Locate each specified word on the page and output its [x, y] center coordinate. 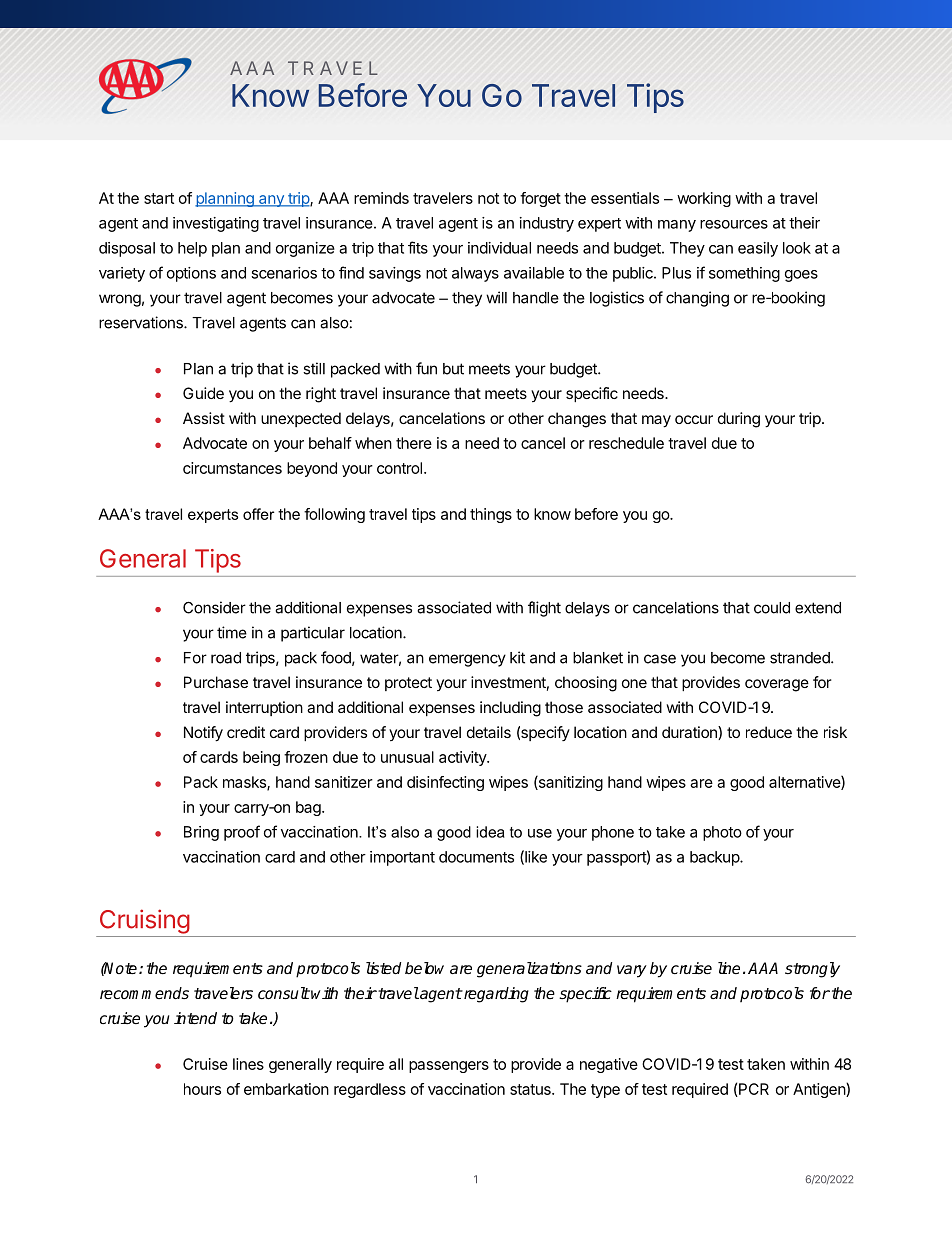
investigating [216, 224]
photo [722, 833]
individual [499, 248]
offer [258, 514]
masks [245, 783]
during [739, 420]
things [491, 515]
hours [202, 1089]
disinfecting [445, 783]
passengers [449, 1067]
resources [734, 224]
